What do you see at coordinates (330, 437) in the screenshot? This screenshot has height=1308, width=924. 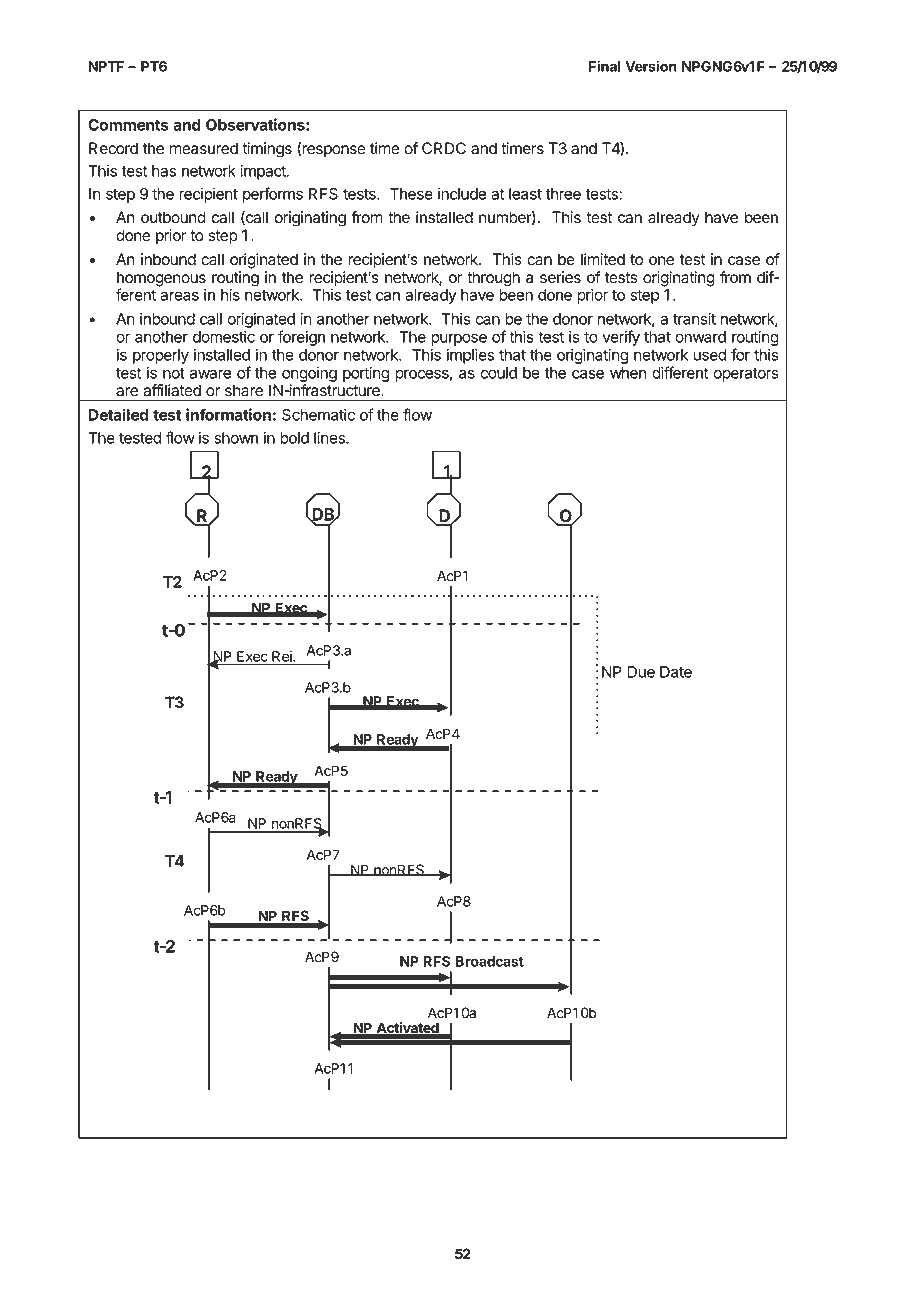 I see `lines` at bounding box center [330, 437].
